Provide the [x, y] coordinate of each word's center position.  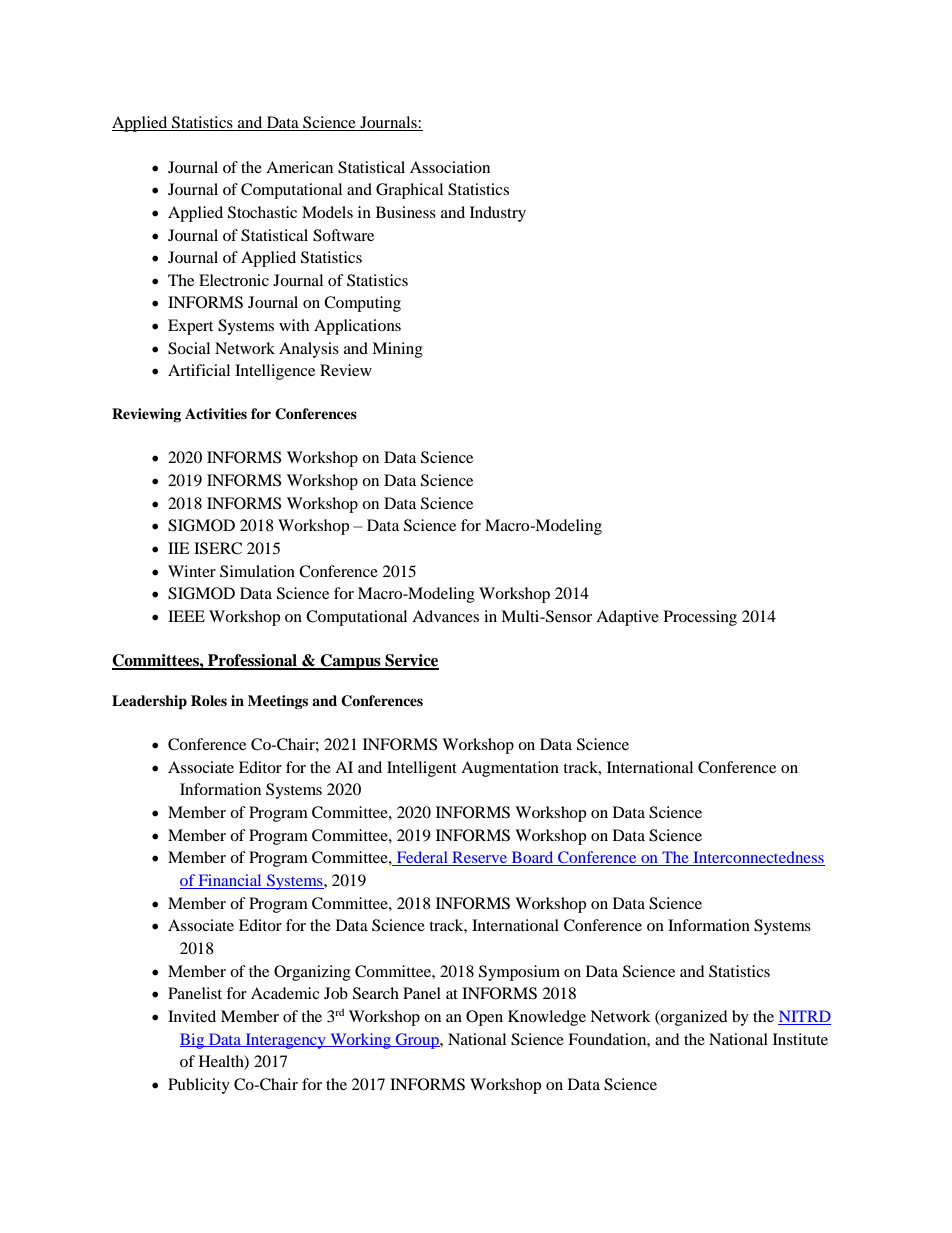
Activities [216, 413]
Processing [700, 618]
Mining [397, 350]
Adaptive [627, 618]
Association [450, 167]
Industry [498, 214]
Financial [230, 881]
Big [193, 1041]
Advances [445, 616]
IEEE [186, 616]
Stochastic [262, 212]
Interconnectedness [758, 858]
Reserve [479, 858]
